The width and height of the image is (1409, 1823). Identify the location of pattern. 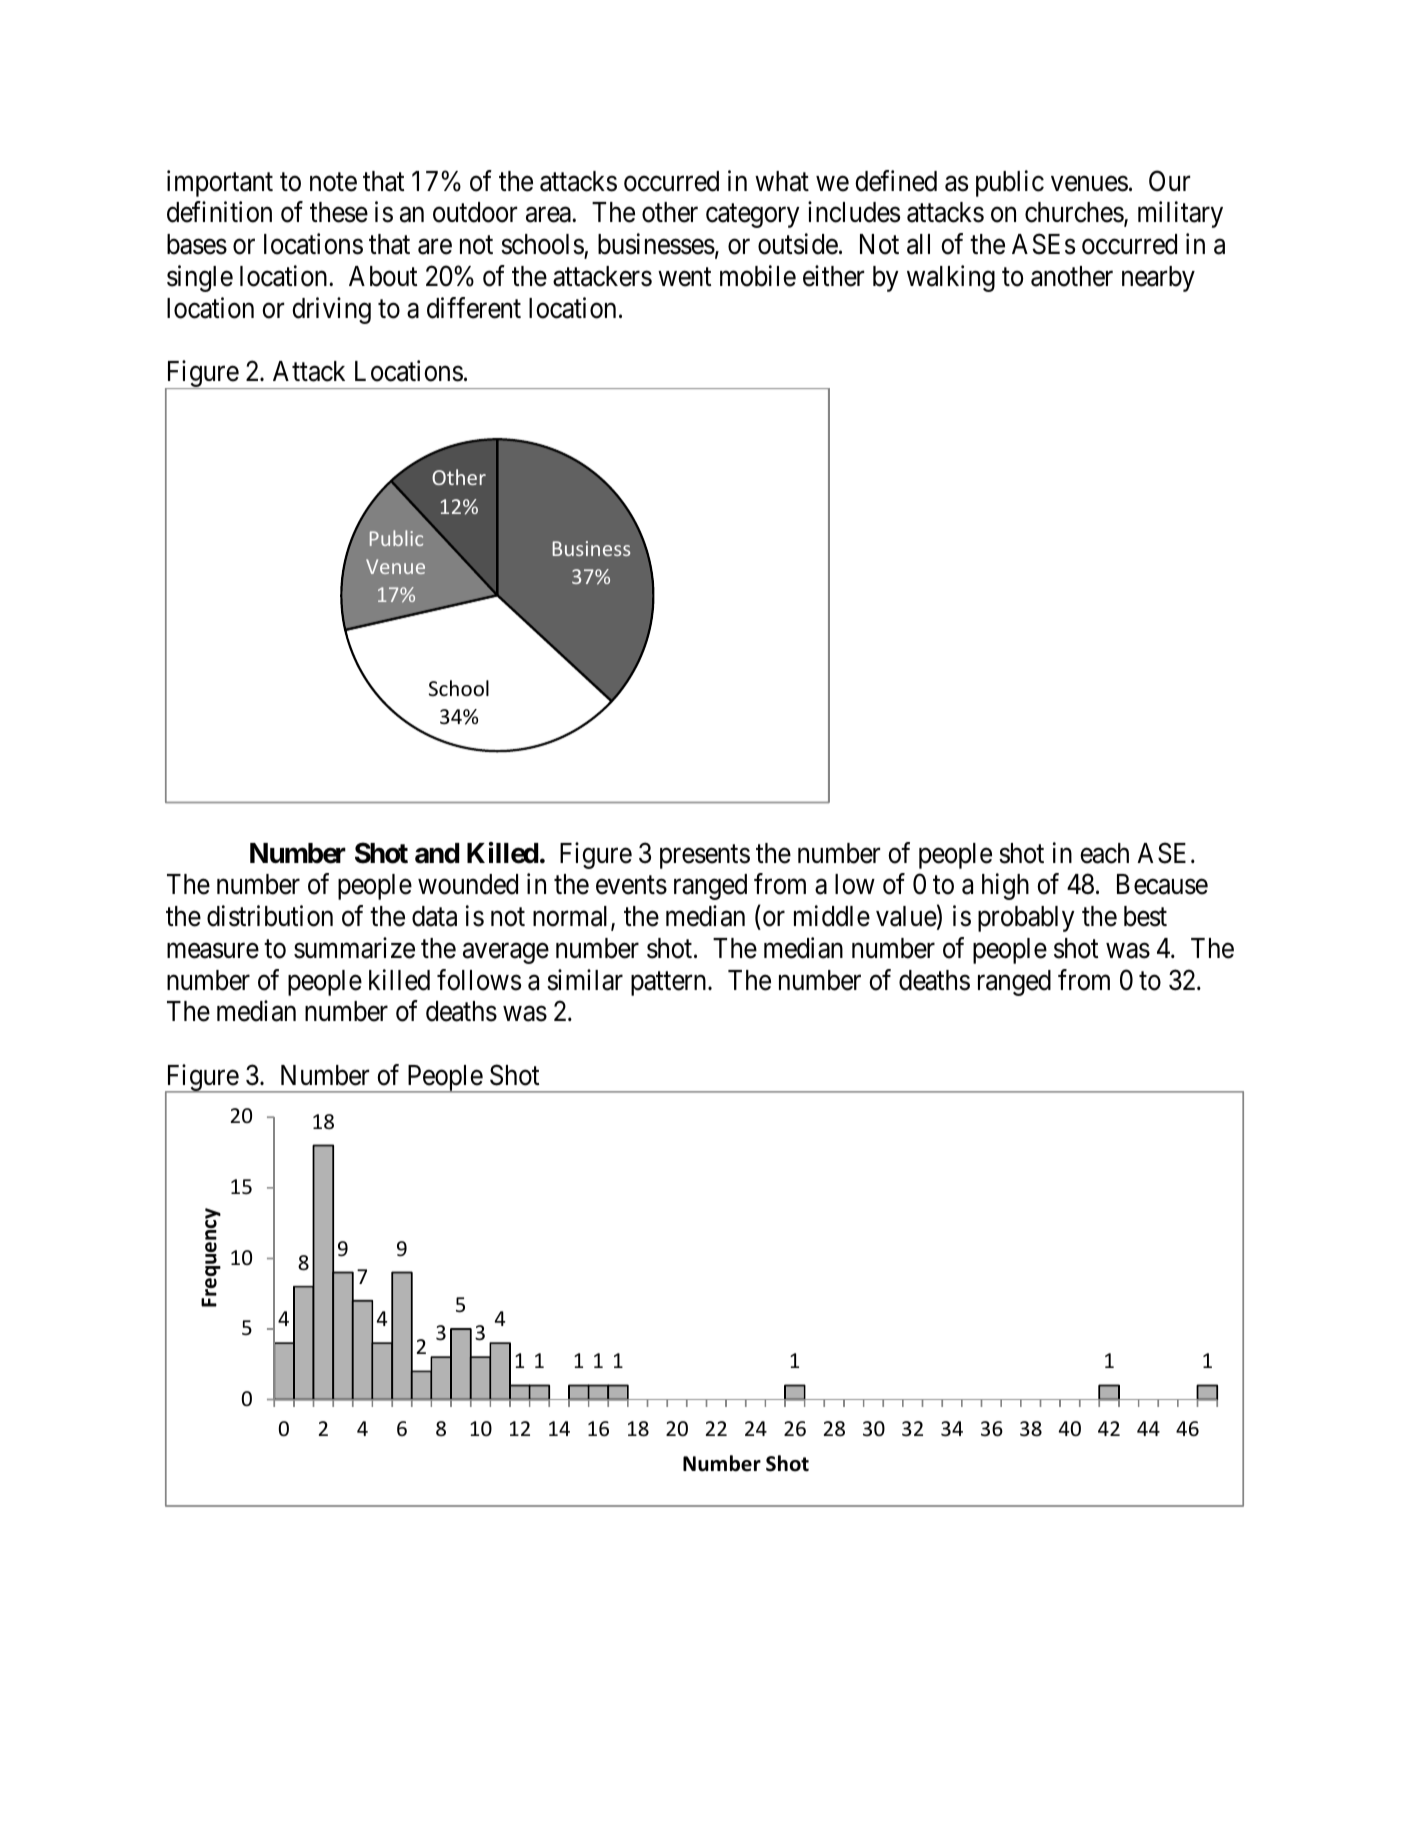
(670, 984).
